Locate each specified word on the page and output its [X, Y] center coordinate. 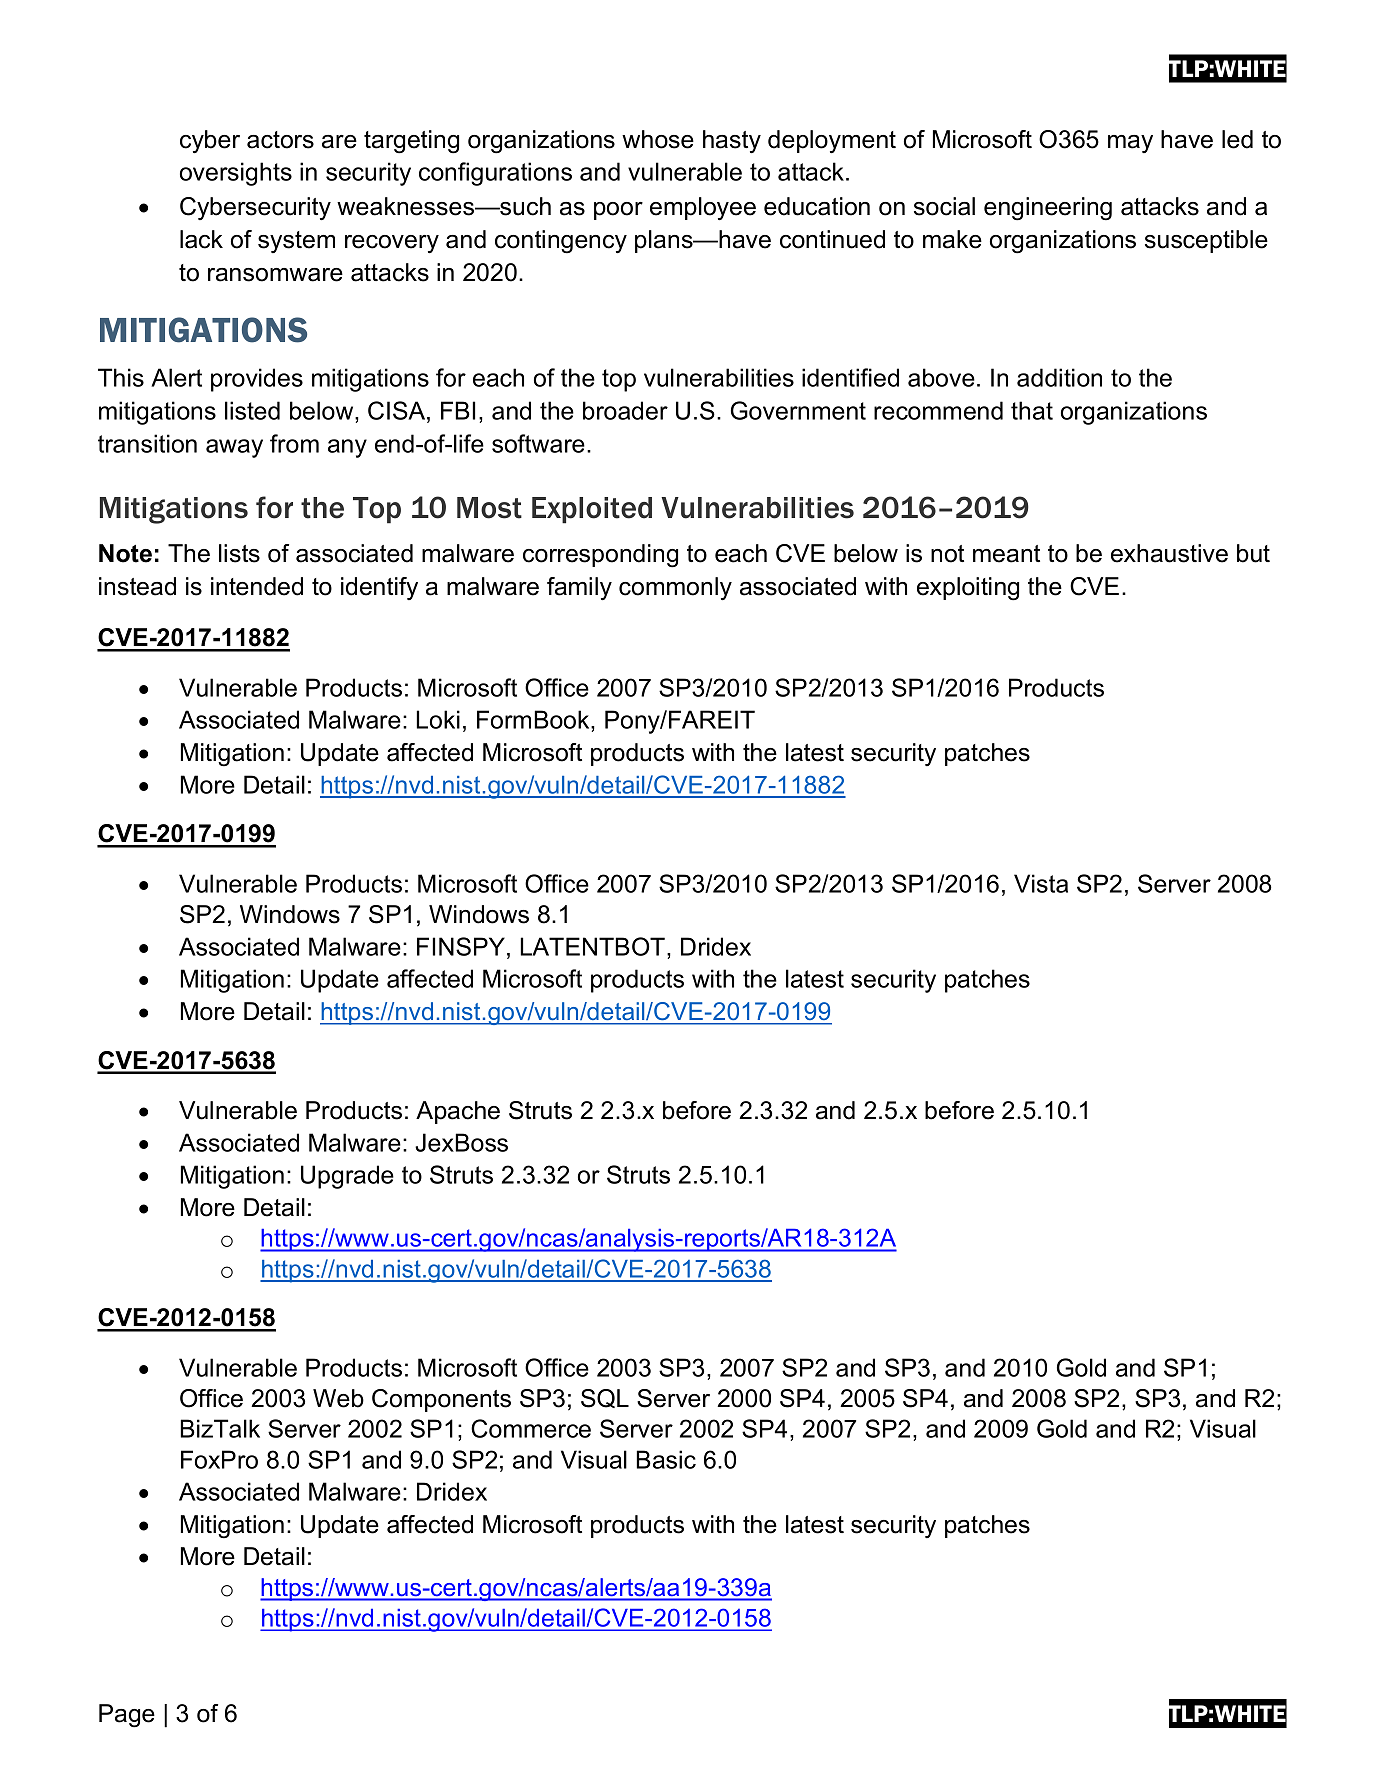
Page [127, 1716]
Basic [666, 1459]
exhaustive [1169, 553]
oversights [236, 174]
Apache [458, 1112]
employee [703, 208]
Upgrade [347, 1177]
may [1130, 144]
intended [257, 586]
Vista [1041, 883]
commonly [675, 588]
